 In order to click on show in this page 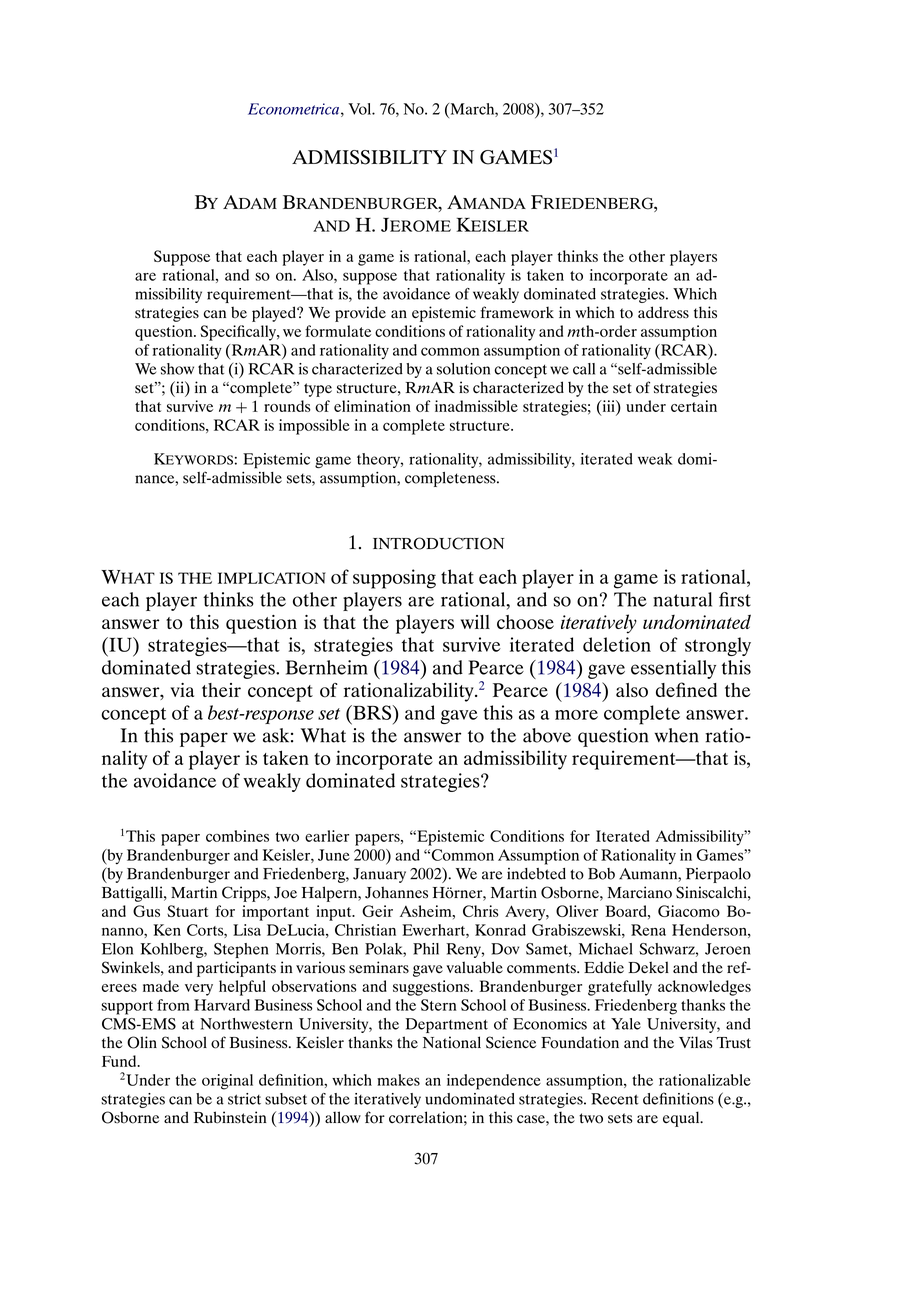, I will do `click(177, 369)`.
